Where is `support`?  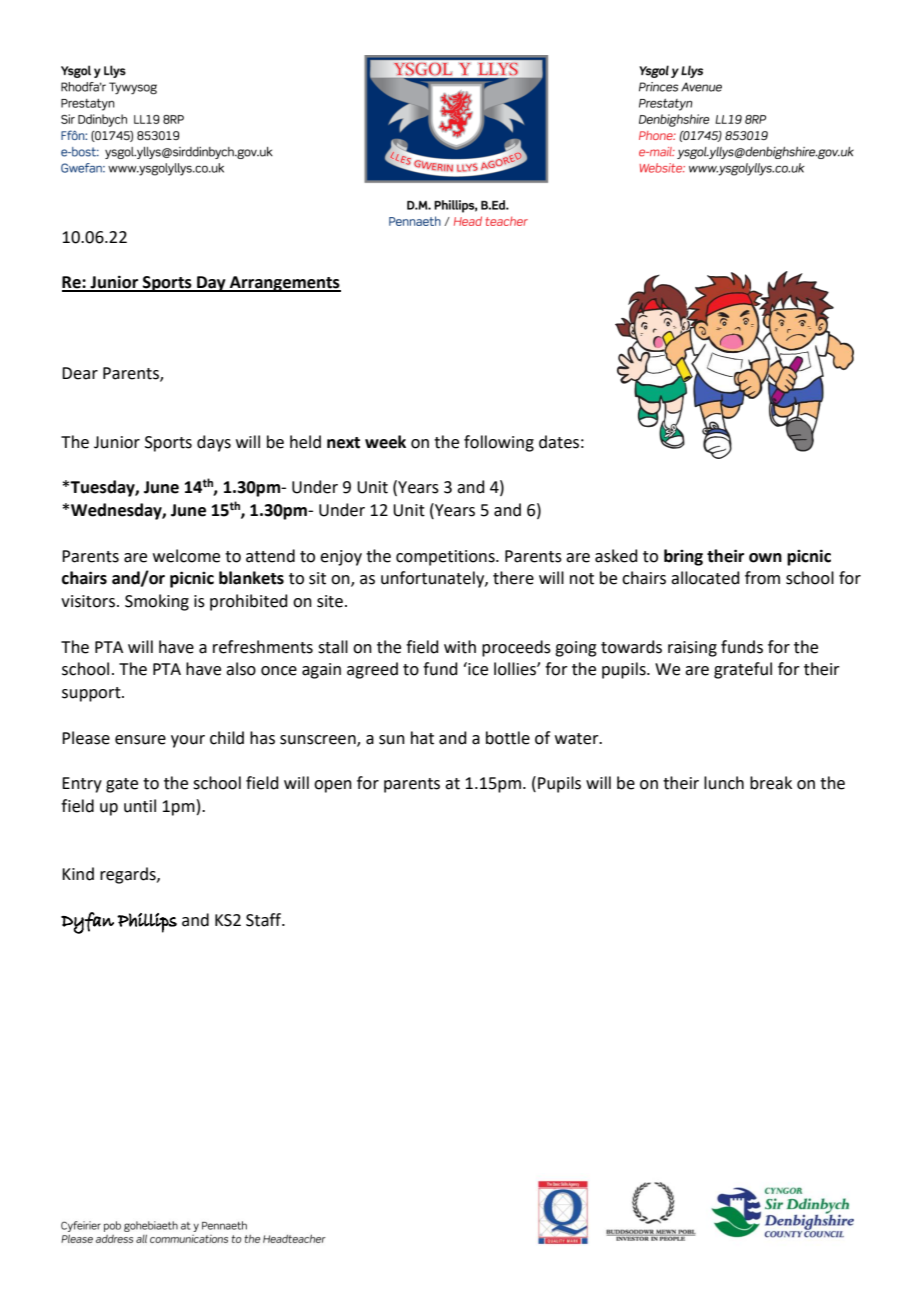 support is located at coordinates (92, 694).
